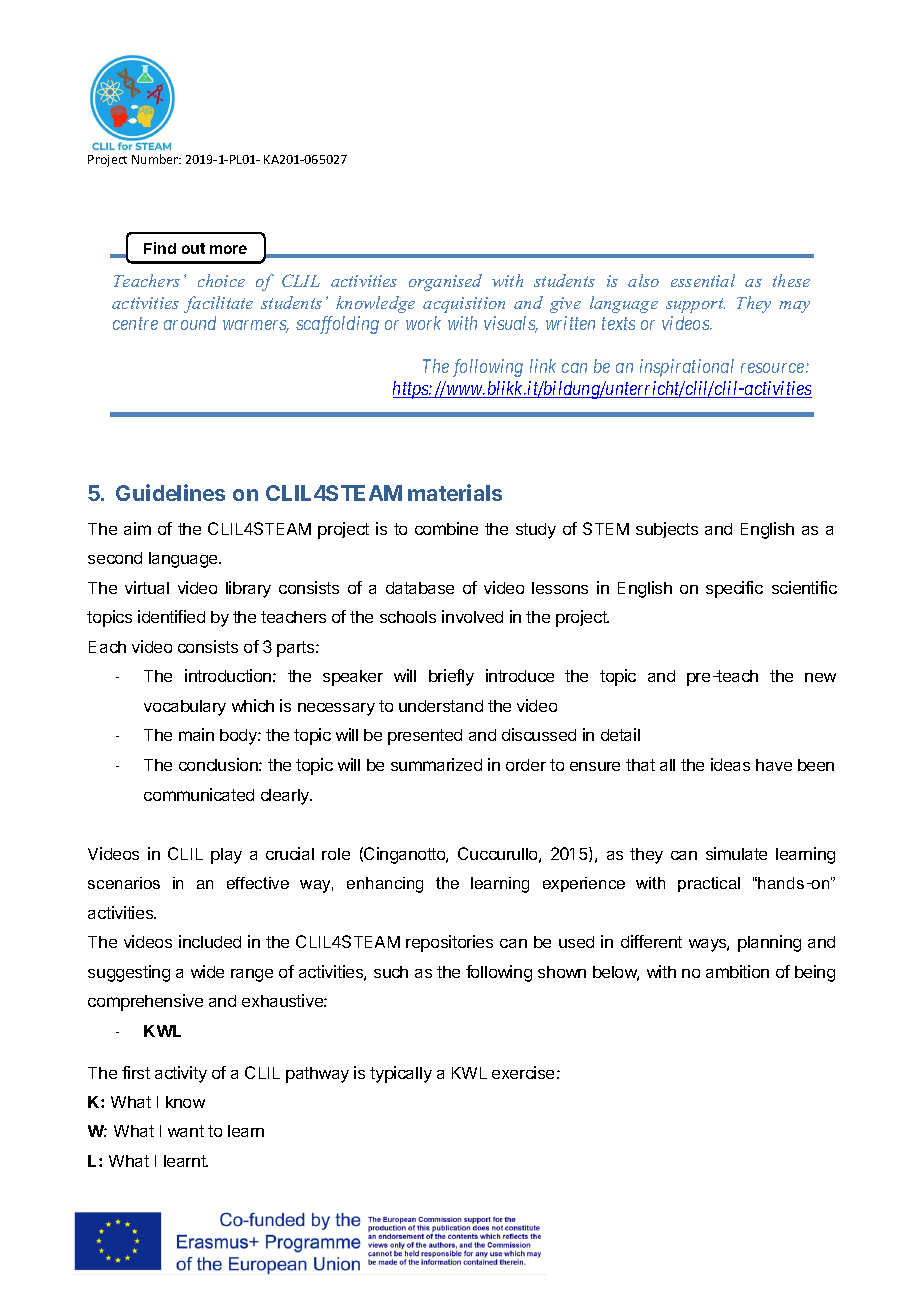 This screenshot has height=1308, width=924. Describe the element at coordinates (543, 366) in the screenshot. I see `link` at that location.
